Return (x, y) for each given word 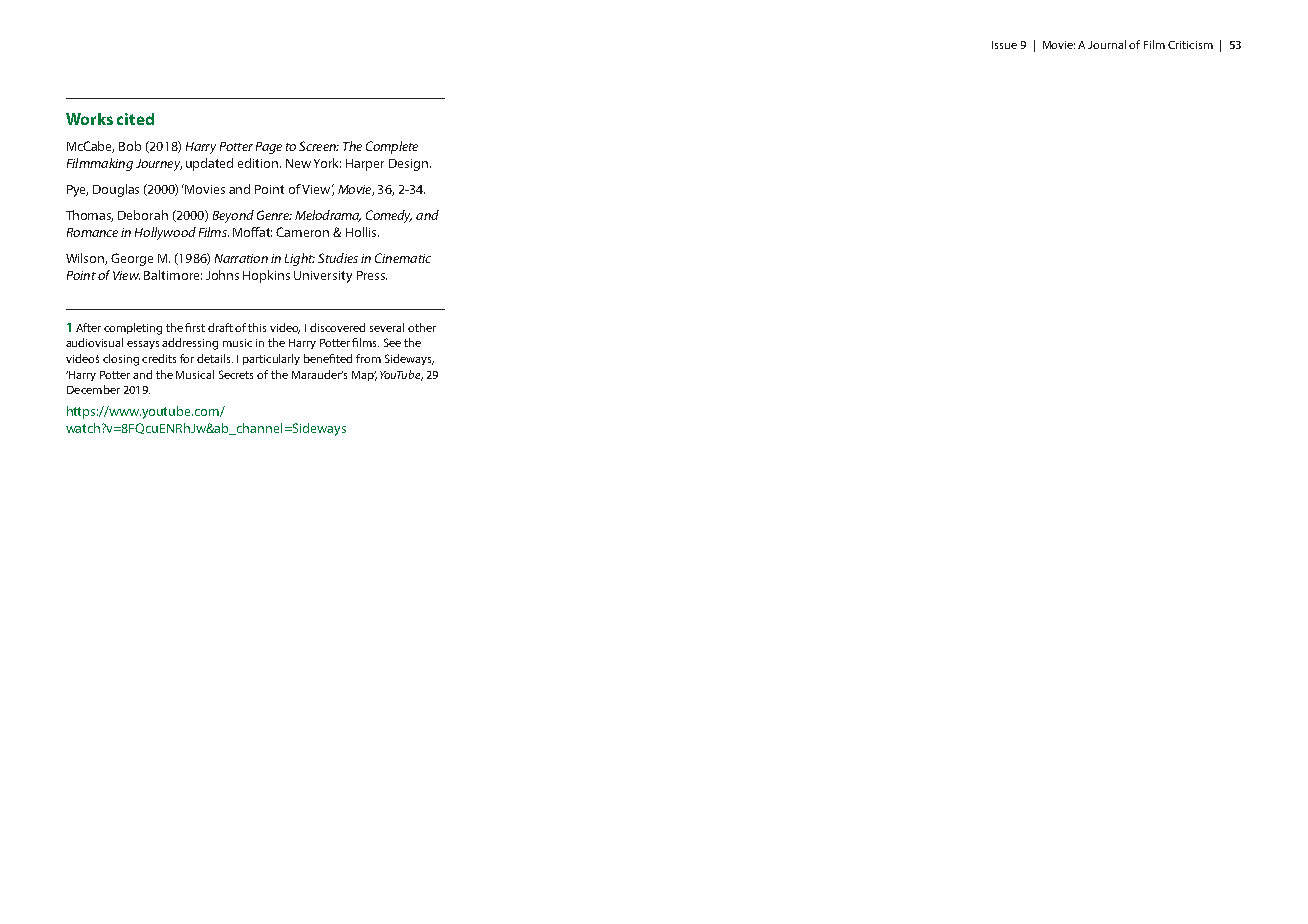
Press (372, 275)
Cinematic (403, 258)
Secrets (236, 374)
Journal (1107, 44)
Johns (222, 275)
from (368, 358)
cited (135, 119)
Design (410, 165)
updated (209, 164)
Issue (1004, 45)
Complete (392, 147)
